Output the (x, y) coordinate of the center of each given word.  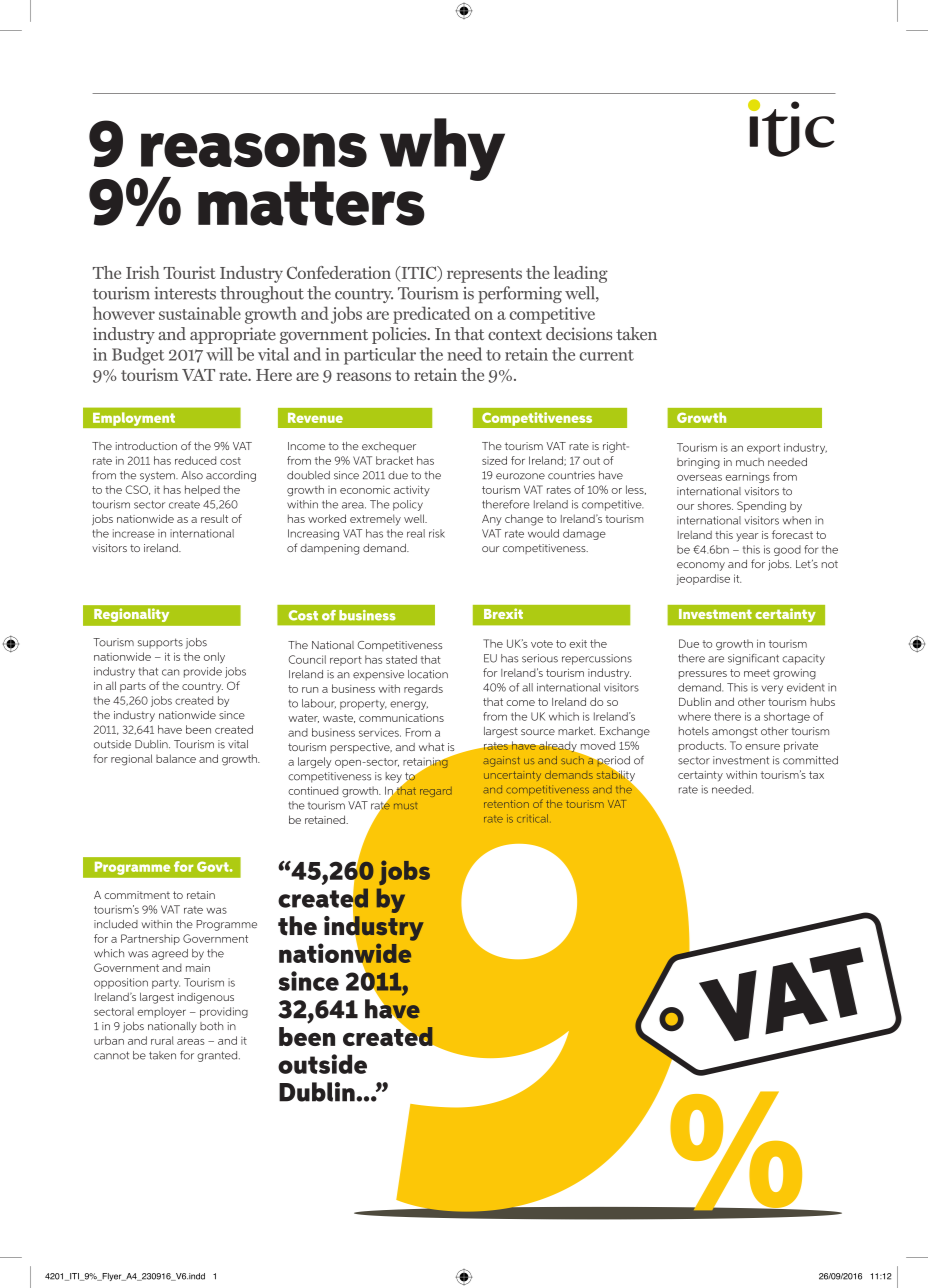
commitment (137, 895)
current (607, 355)
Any (492, 520)
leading (580, 274)
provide (203, 672)
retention (506, 804)
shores (715, 505)
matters (311, 203)
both (211, 1026)
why (442, 149)
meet (757, 673)
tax (816, 775)
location (428, 674)
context (515, 334)
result (214, 518)
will (219, 354)
